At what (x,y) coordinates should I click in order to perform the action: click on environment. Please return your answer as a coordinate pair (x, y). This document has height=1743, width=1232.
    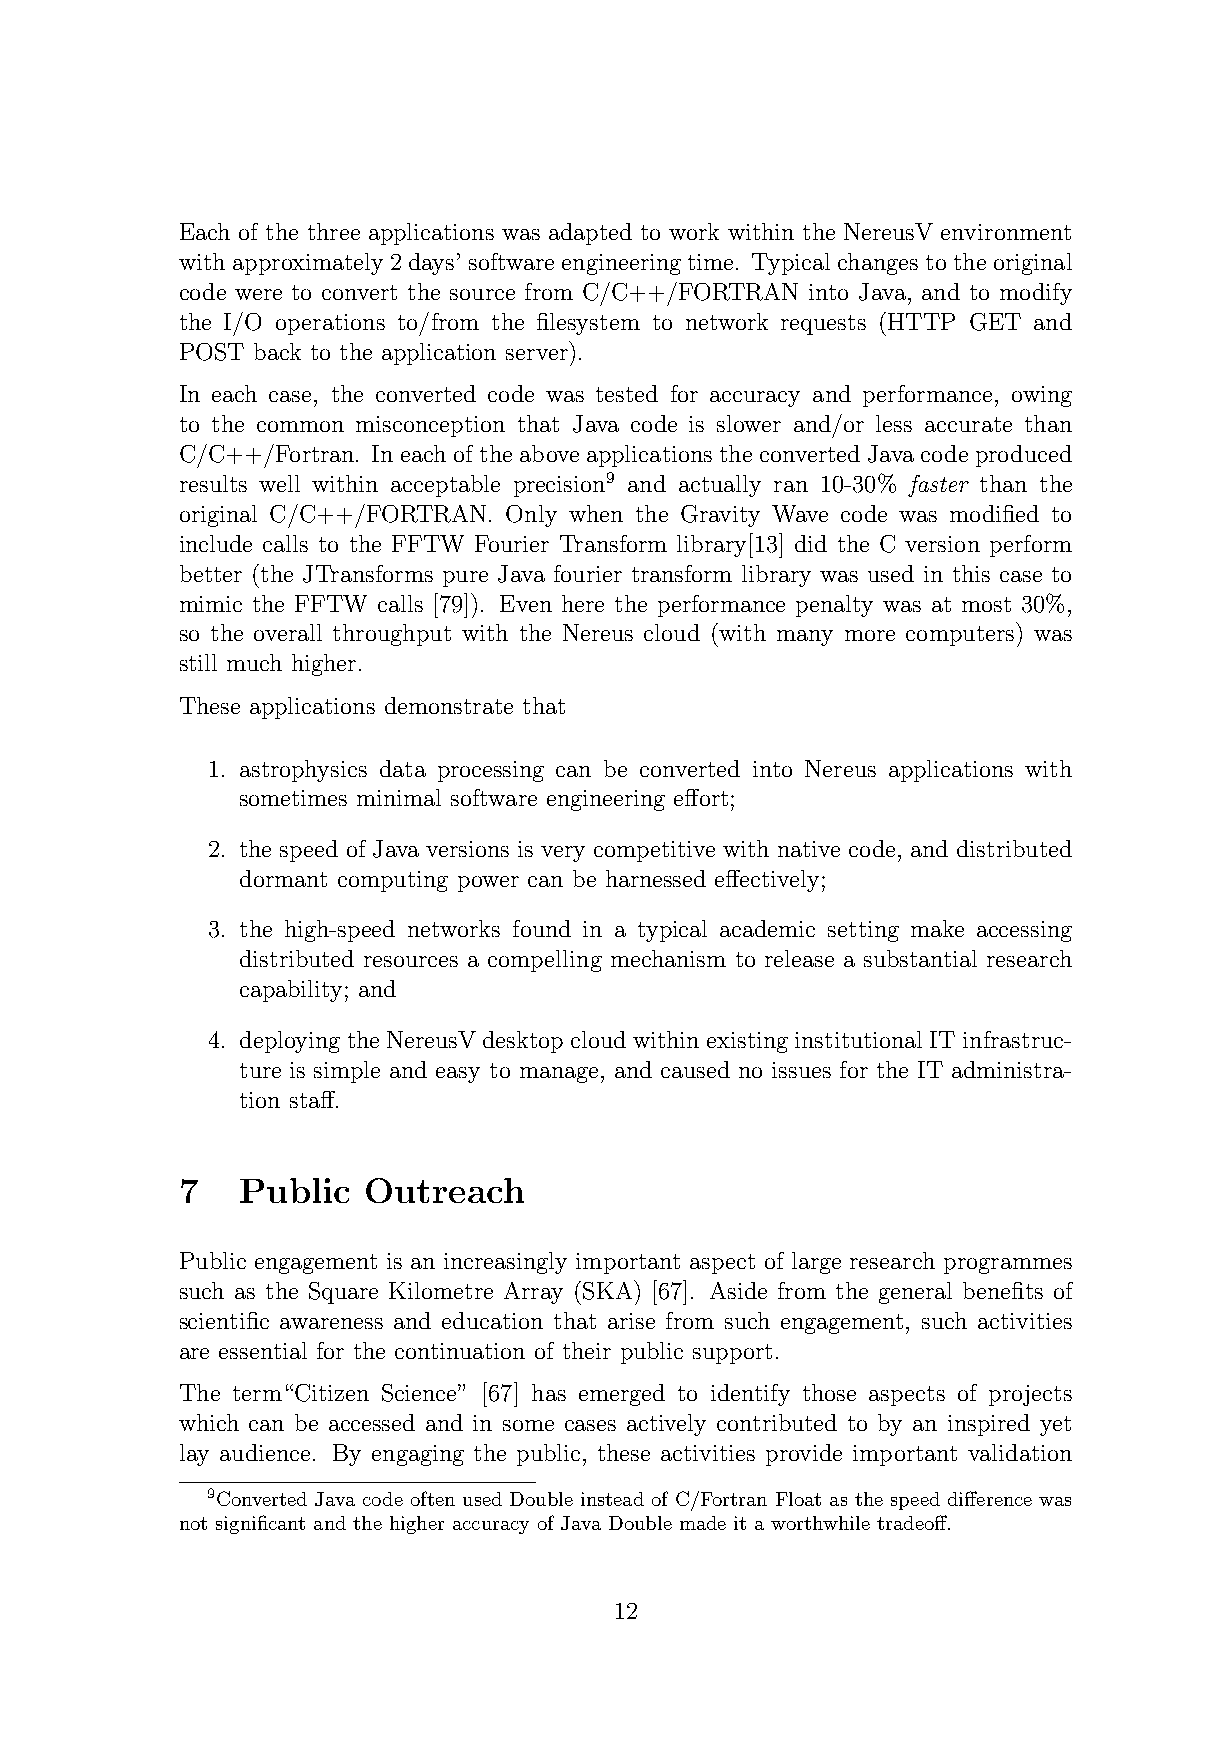
    Looking at the image, I should click on (1006, 232).
